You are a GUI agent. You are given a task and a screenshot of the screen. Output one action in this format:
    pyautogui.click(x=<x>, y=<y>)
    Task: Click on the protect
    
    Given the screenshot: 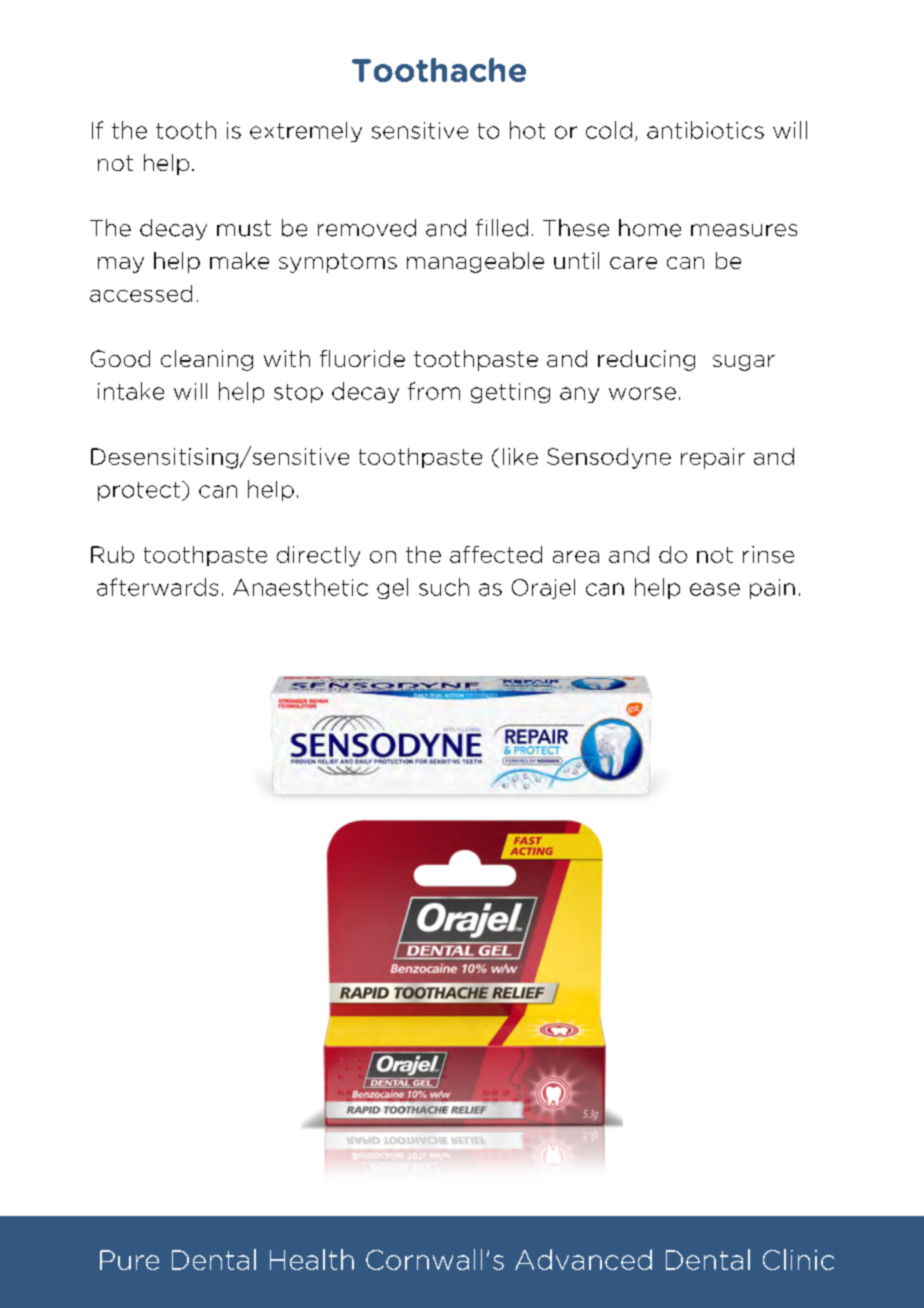 What is the action you would take?
    pyautogui.click(x=139, y=491)
